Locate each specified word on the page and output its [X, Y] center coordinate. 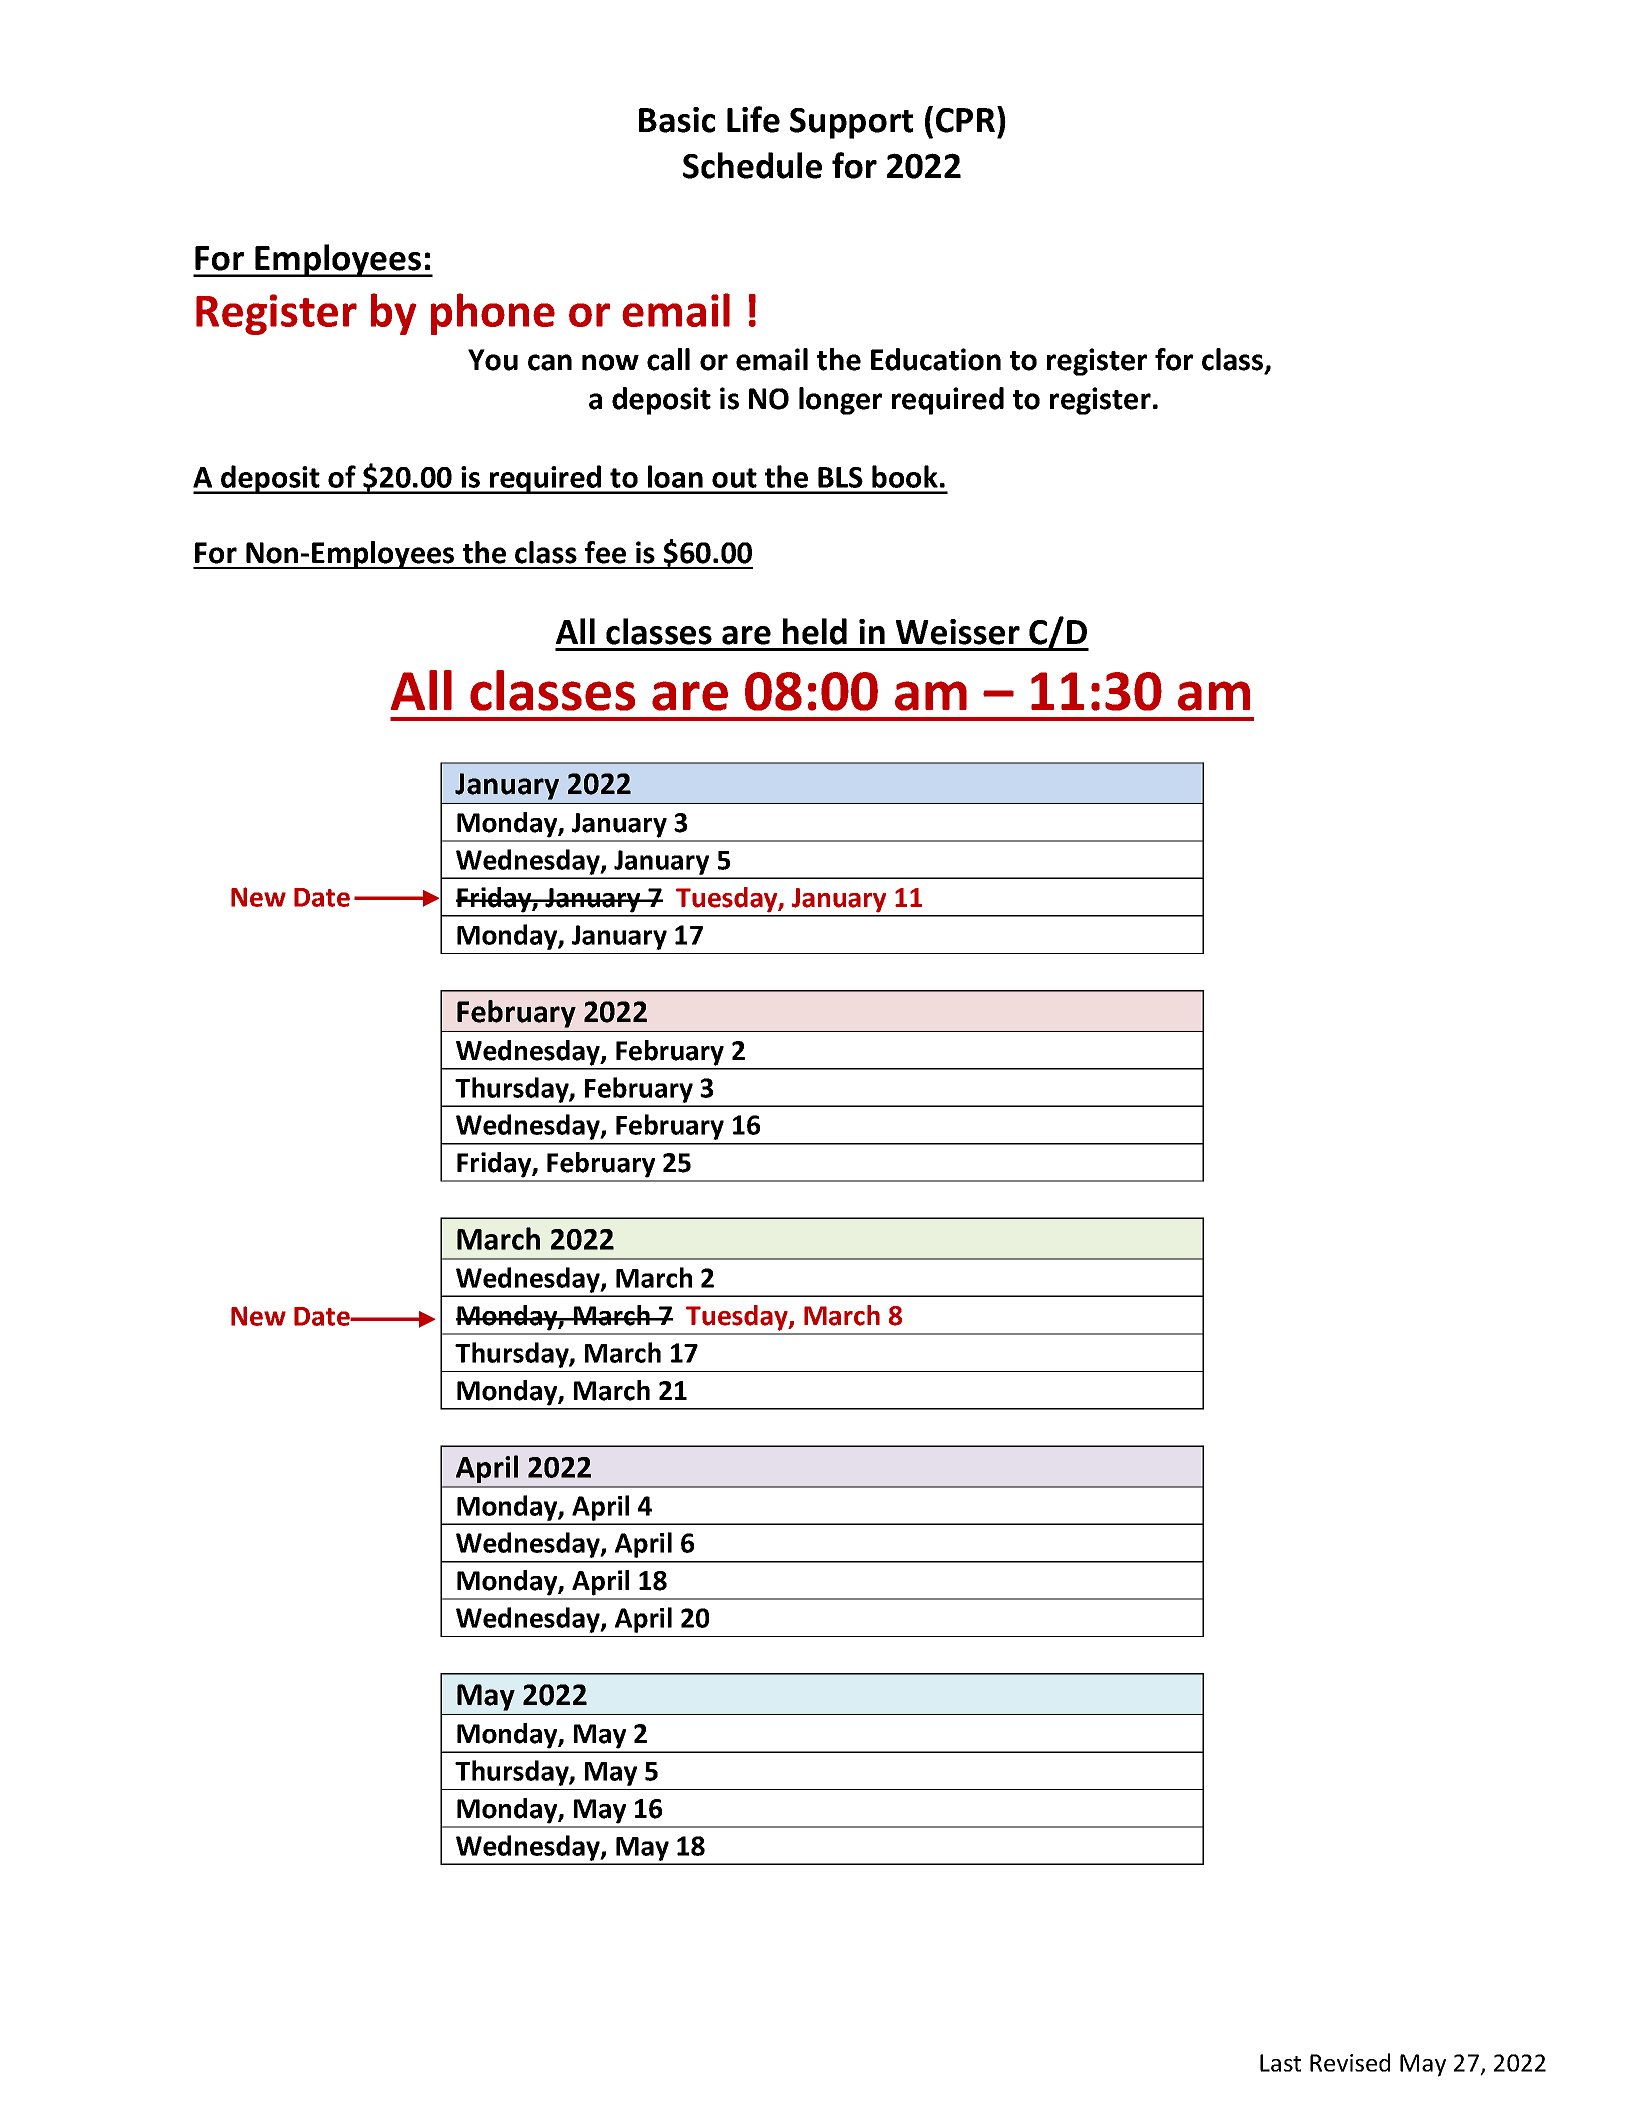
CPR [965, 120]
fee [605, 552]
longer [840, 401]
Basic [677, 120]
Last [1280, 2063]
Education [936, 359]
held [815, 631]
